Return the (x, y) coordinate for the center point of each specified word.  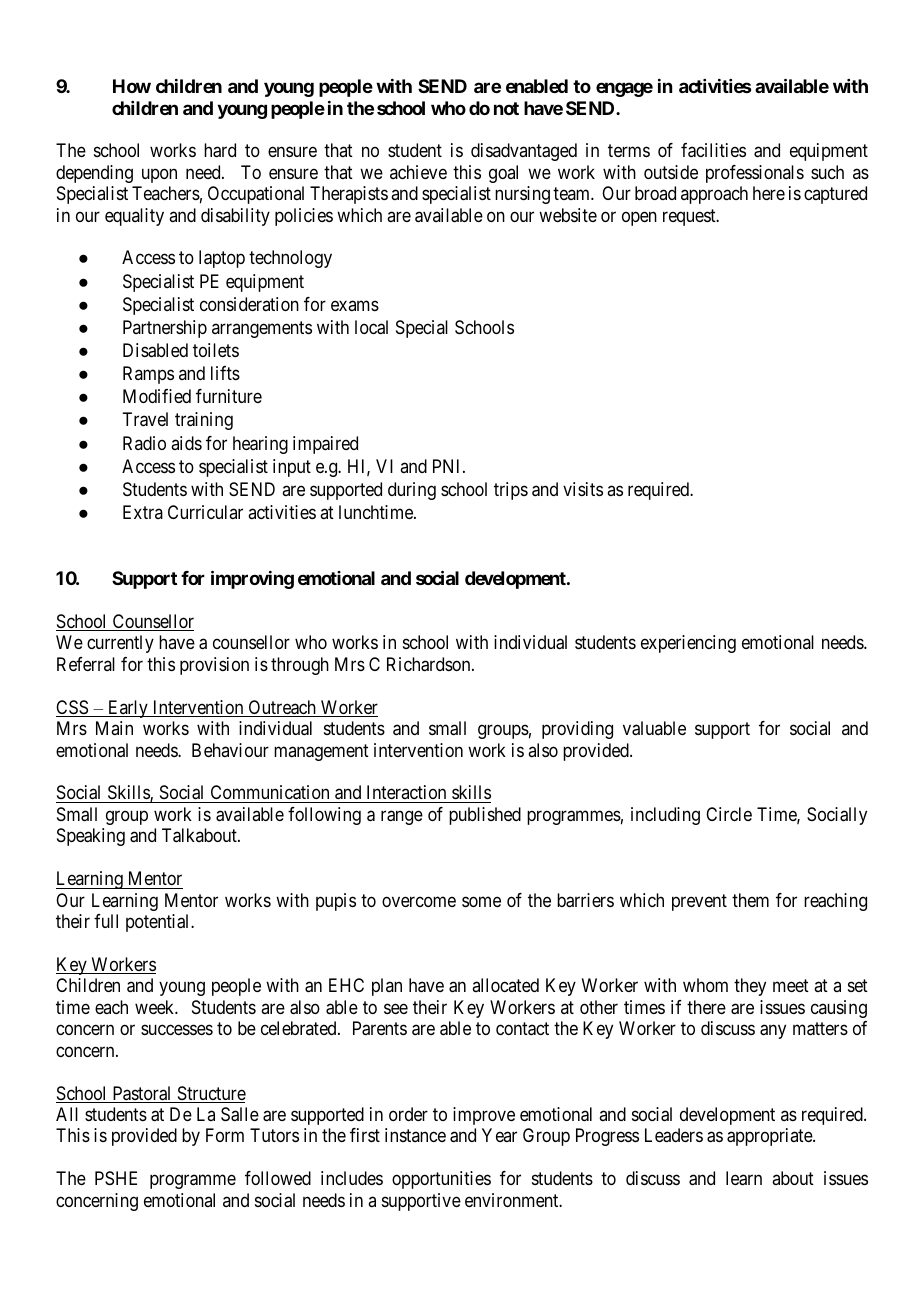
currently (120, 644)
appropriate (770, 1137)
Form (225, 1135)
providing (577, 730)
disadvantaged (524, 152)
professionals (755, 174)
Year (499, 1135)
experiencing (688, 644)
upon (159, 175)
